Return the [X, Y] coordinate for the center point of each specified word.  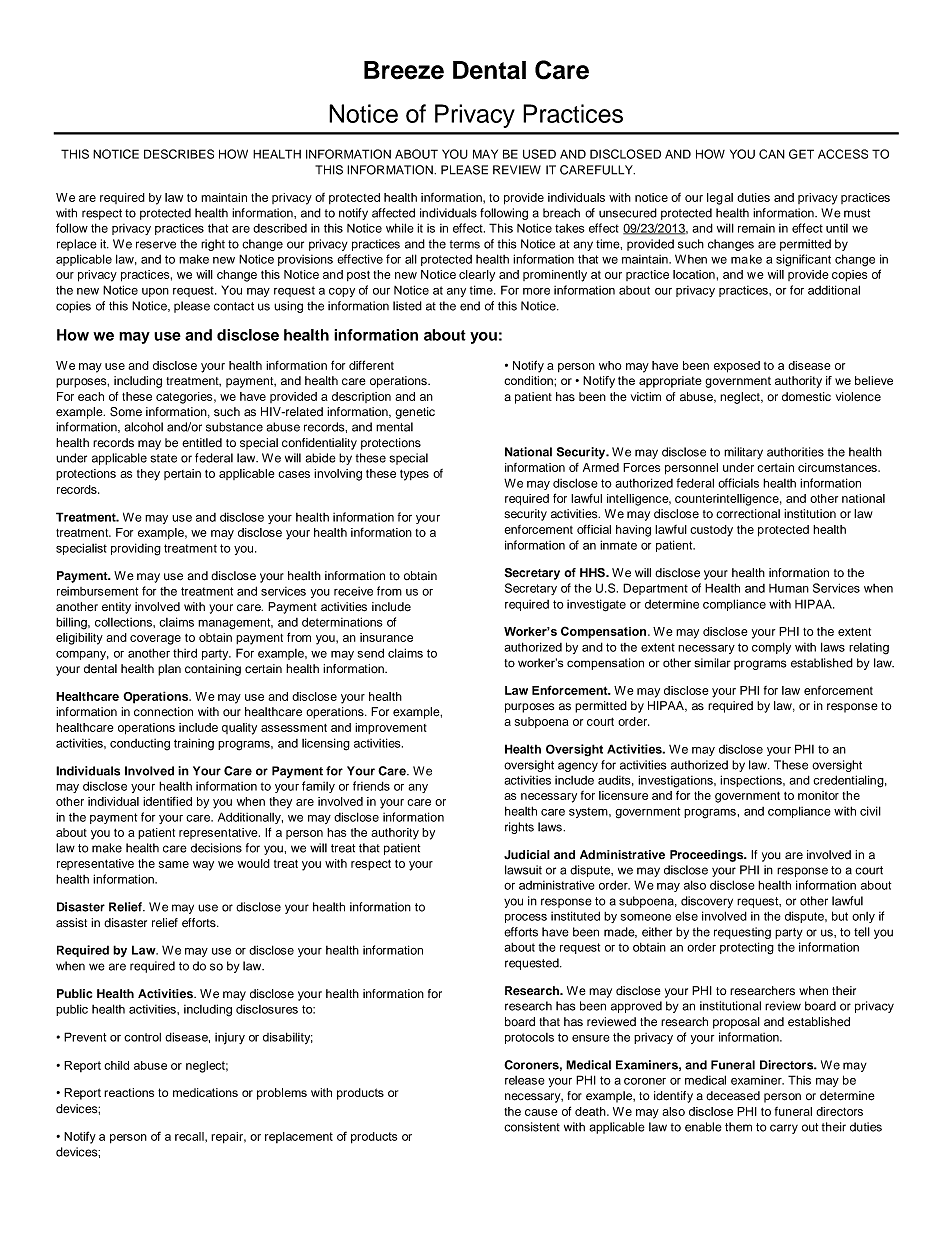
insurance [386, 637]
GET [801, 154]
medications [205, 1092]
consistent [532, 1127]
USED [539, 154]
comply [771, 648]
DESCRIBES [179, 154]
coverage [155, 640]
